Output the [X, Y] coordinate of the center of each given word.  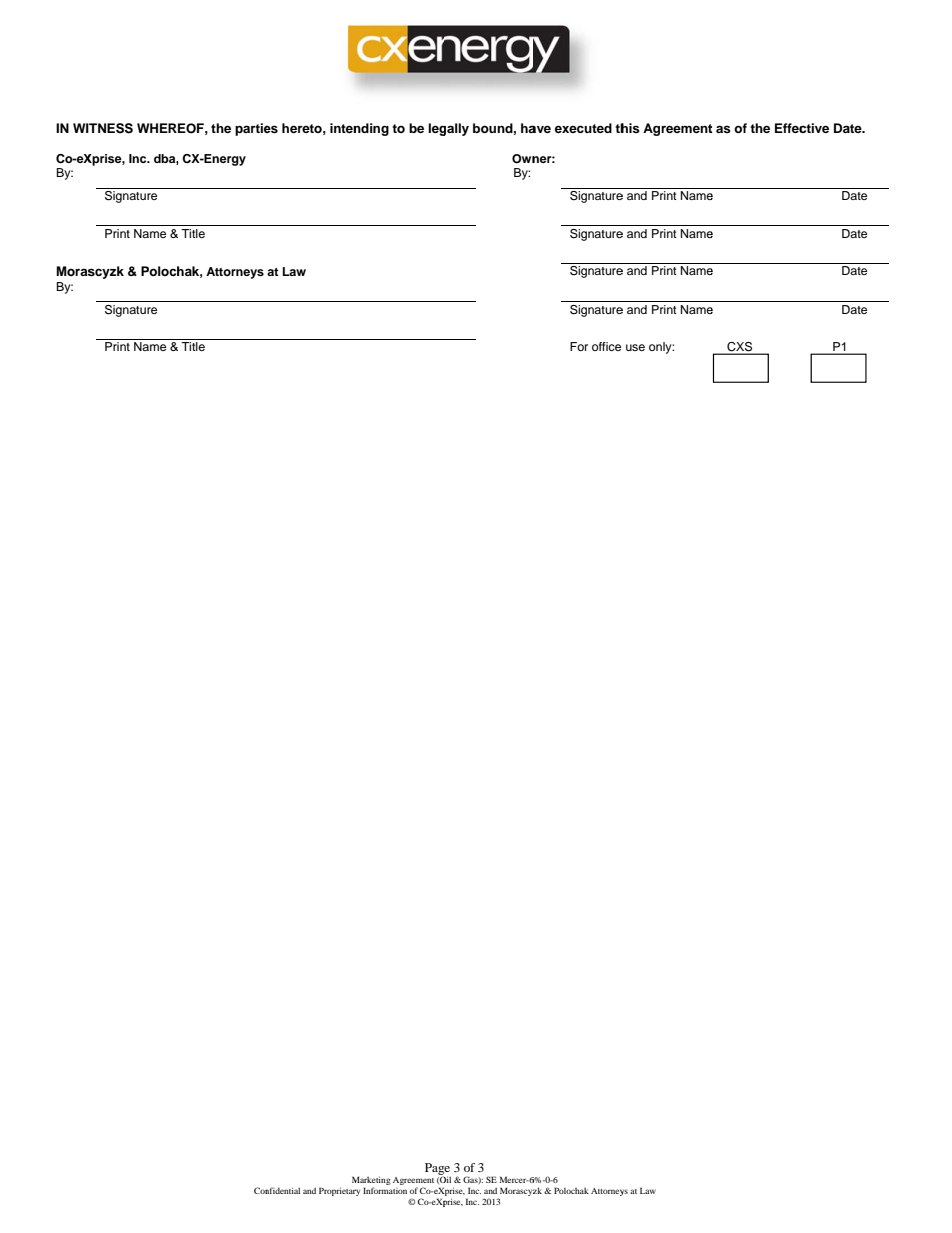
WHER [157, 128]
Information [385, 1190]
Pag [435, 1170]
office [606, 346]
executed [583, 128]
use [635, 347]
